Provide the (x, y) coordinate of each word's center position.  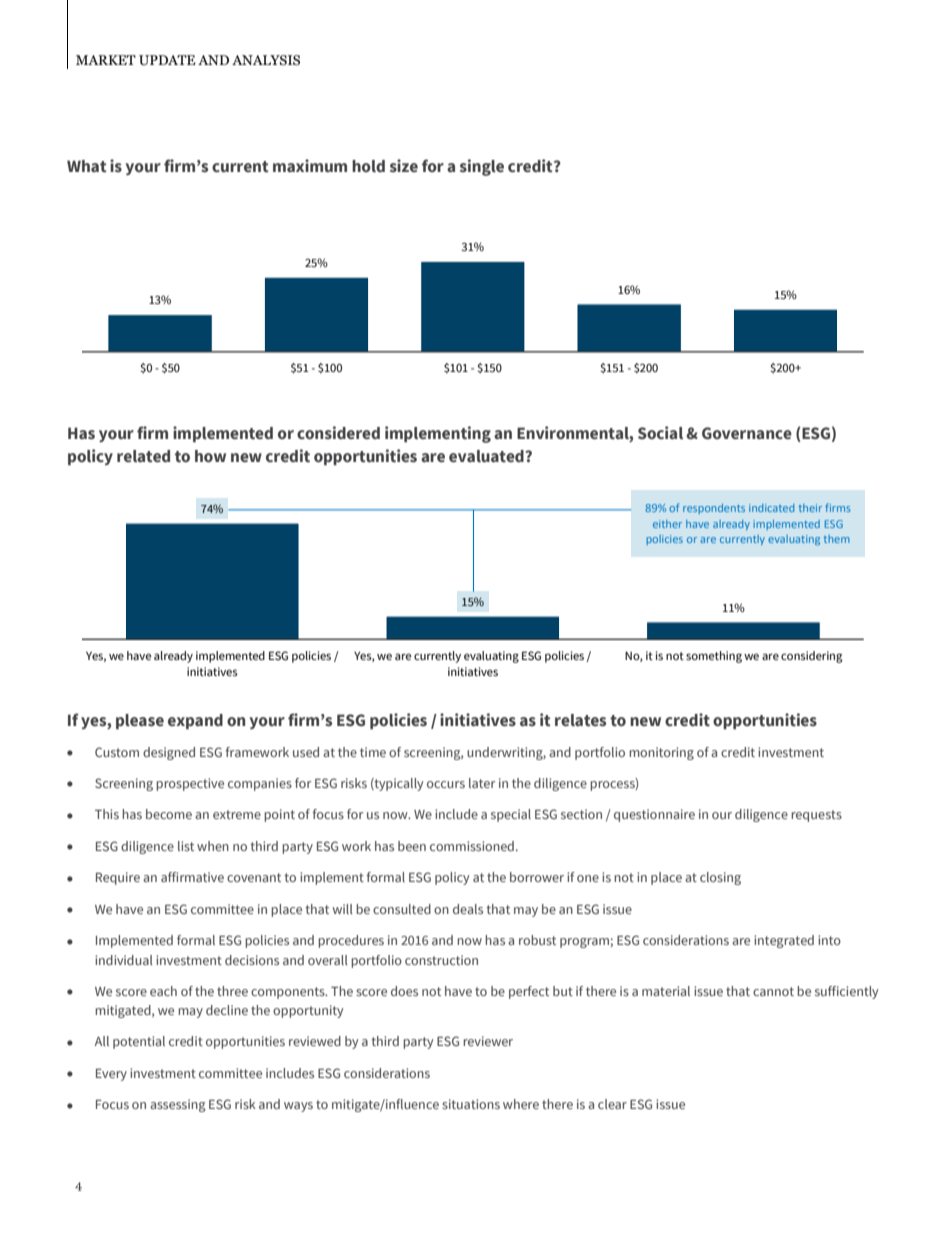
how (210, 456)
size (404, 165)
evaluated (487, 456)
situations (471, 1104)
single (482, 167)
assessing (178, 1105)
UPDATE (167, 60)
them (837, 539)
